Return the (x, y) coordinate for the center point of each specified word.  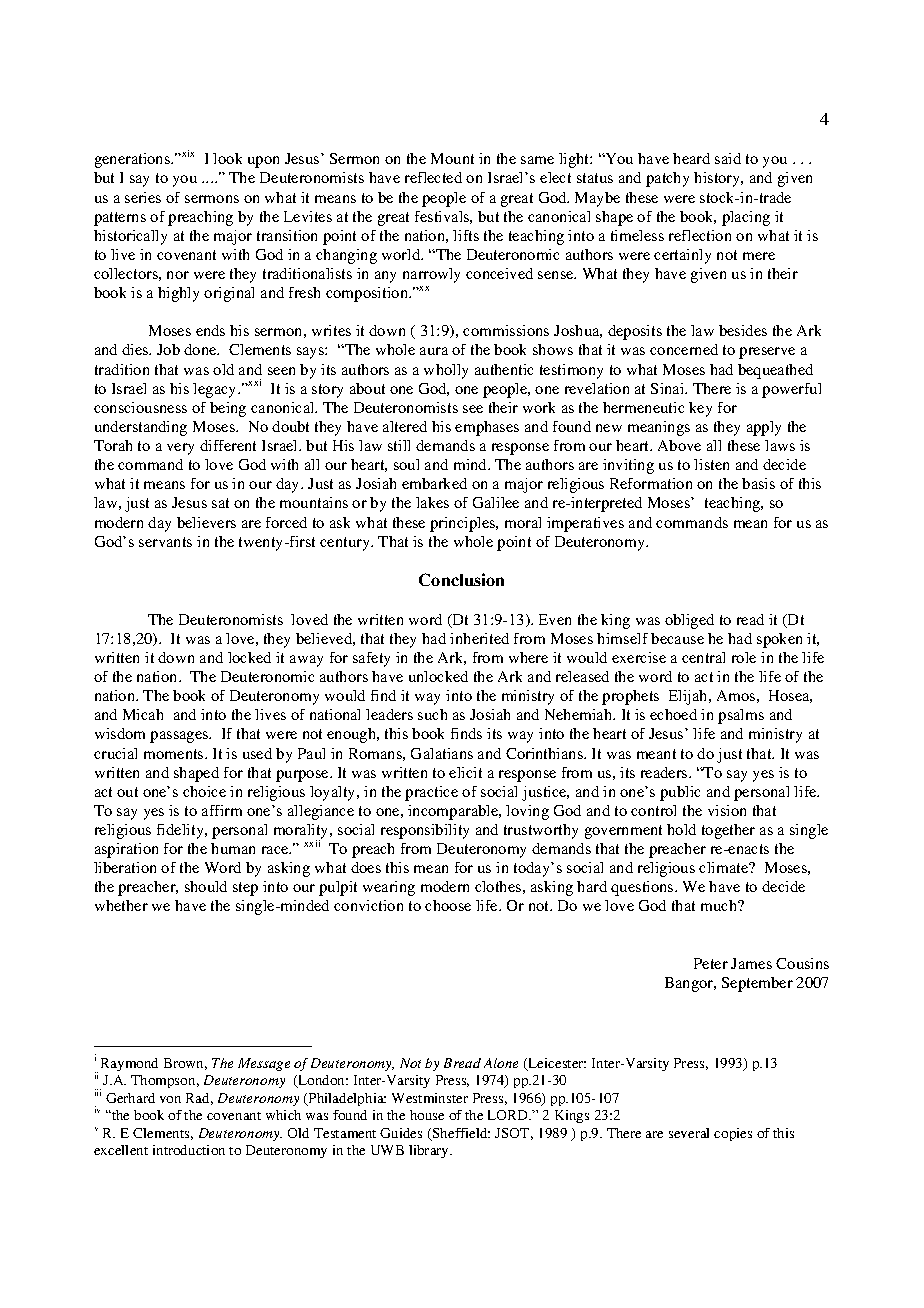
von (170, 1099)
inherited (479, 638)
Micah (143, 714)
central (703, 657)
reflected (433, 177)
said (728, 158)
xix (188, 153)
